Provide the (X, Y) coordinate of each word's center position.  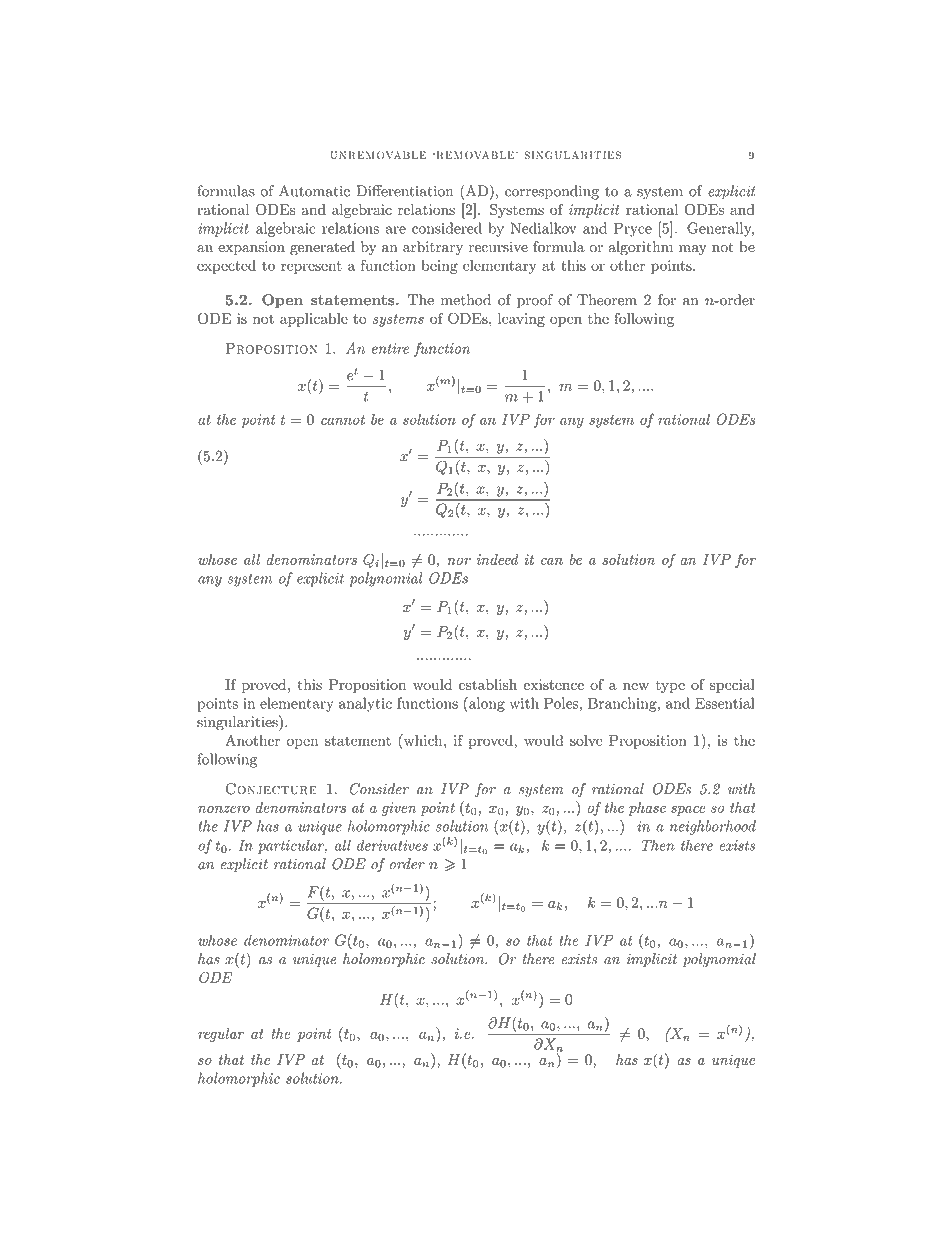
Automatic (314, 191)
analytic (365, 704)
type (670, 686)
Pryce (633, 229)
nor (459, 561)
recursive (498, 247)
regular (221, 1035)
